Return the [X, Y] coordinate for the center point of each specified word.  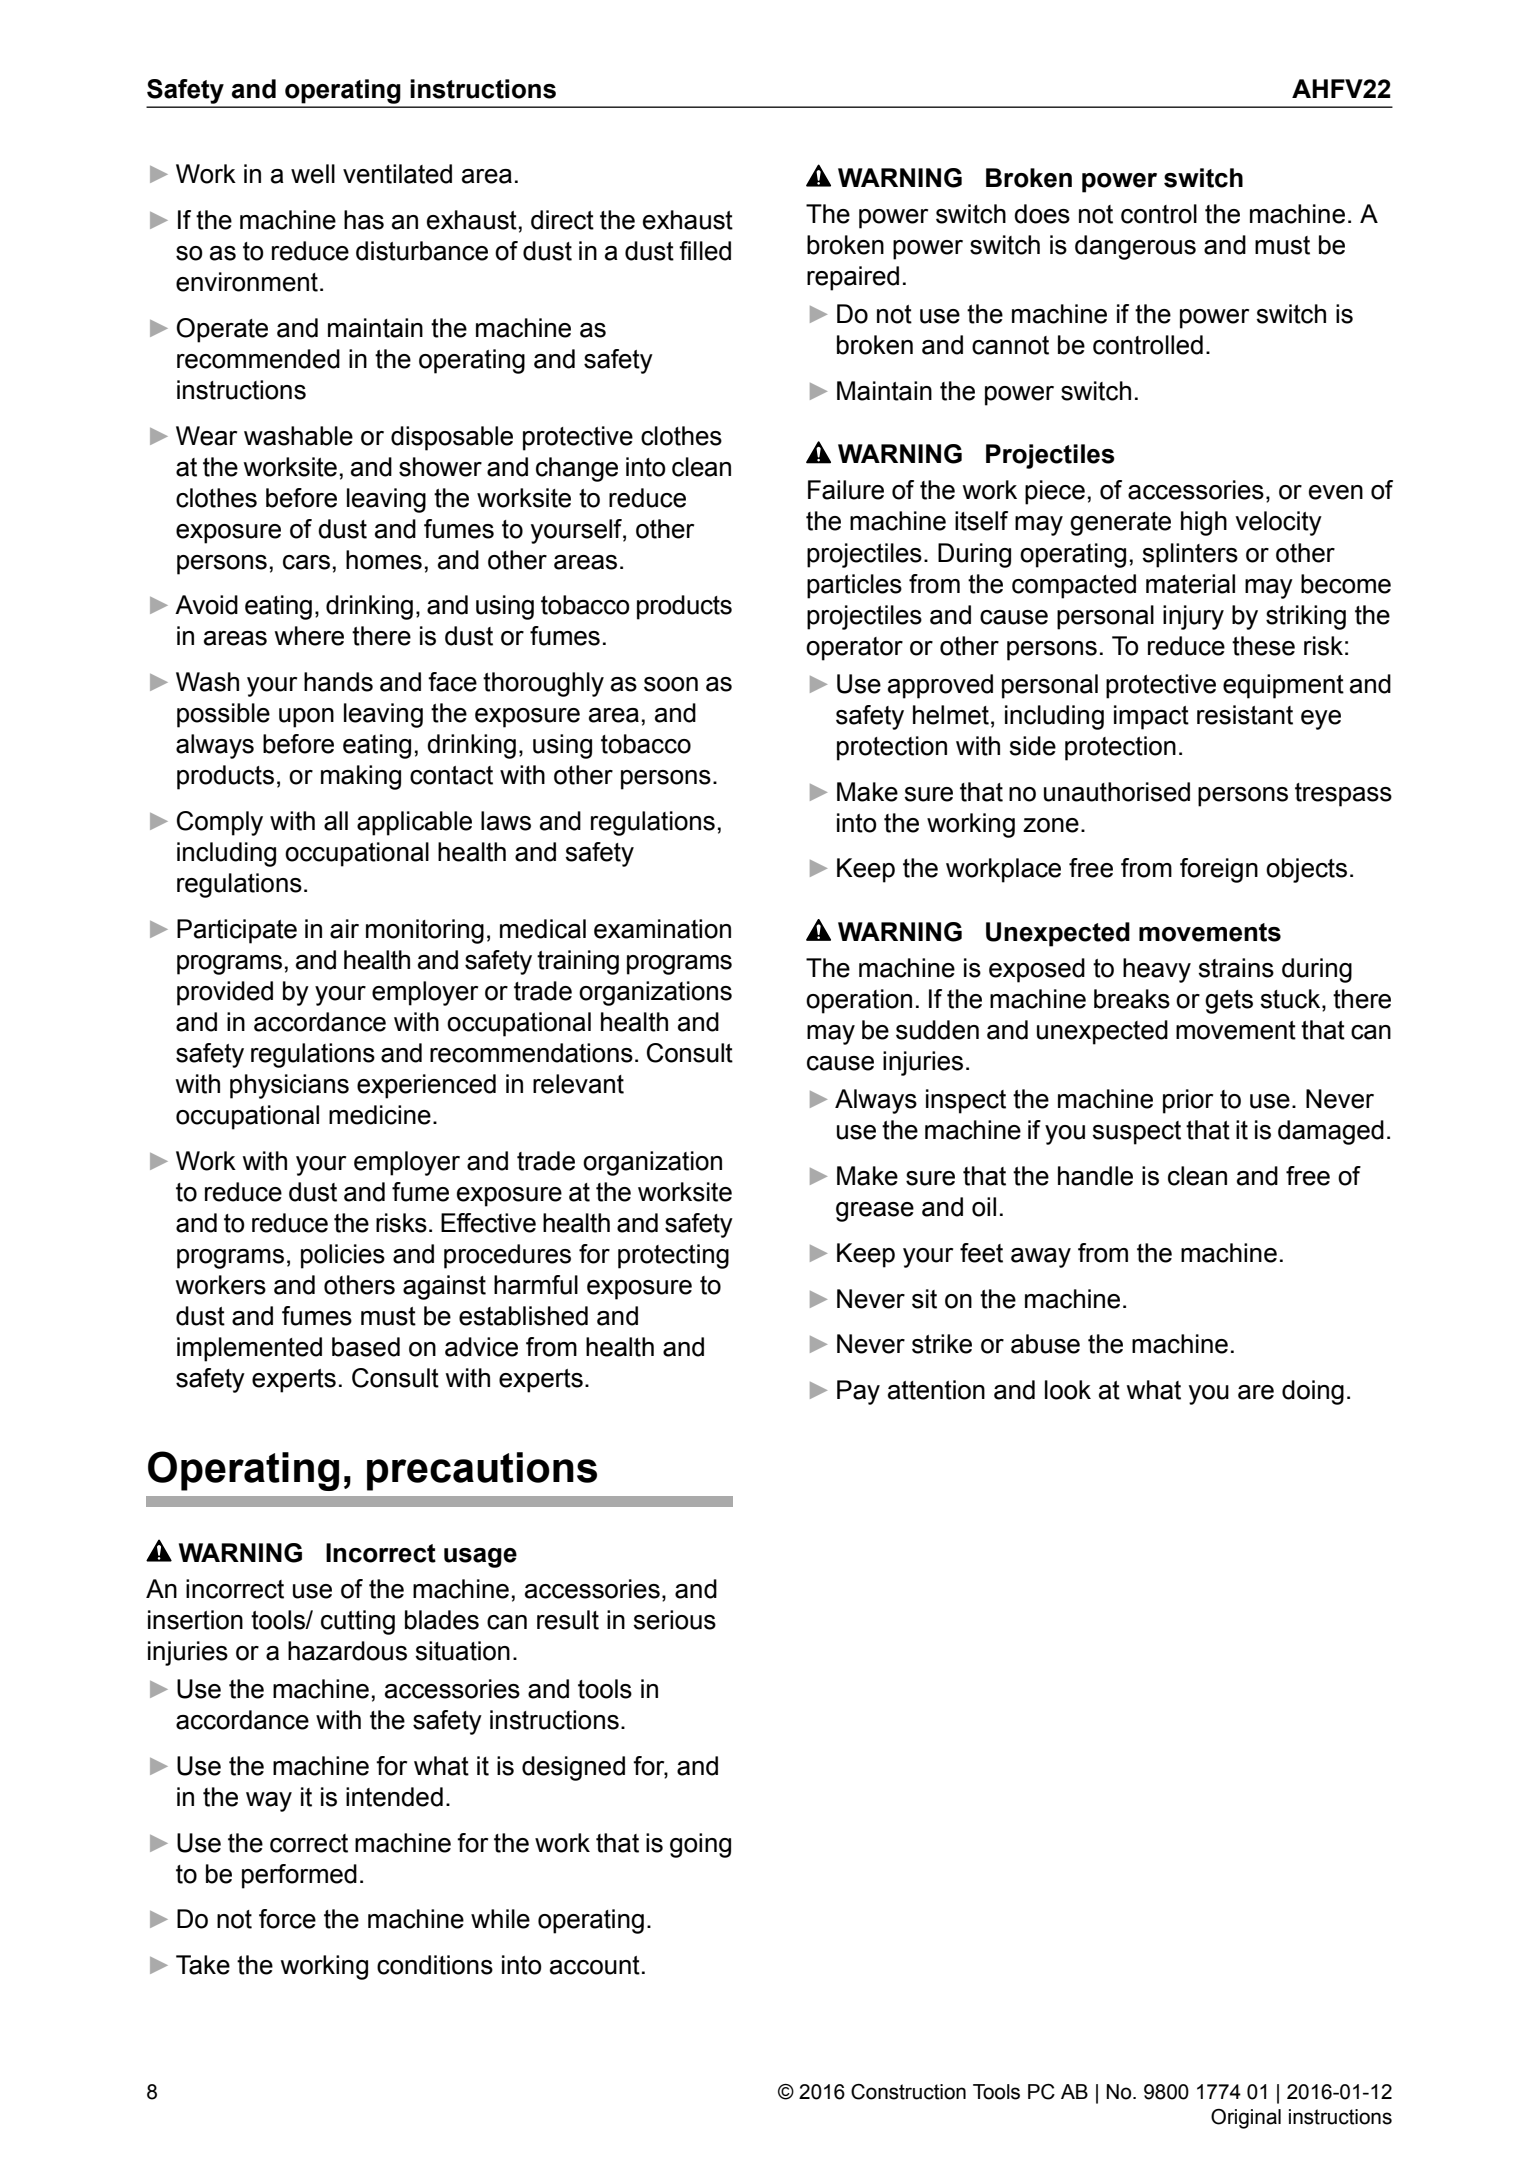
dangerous [1135, 247]
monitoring [425, 931]
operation [859, 1001]
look [1068, 1390]
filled [705, 251]
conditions [435, 1965]
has [364, 220]
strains [1236, 968]
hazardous [347, 1651]
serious [674, 1620]
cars [306, 562]
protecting [673, 1256]
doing [1313, 1392]
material [1190, 584]
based [366, 1347]
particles [854, 586]
